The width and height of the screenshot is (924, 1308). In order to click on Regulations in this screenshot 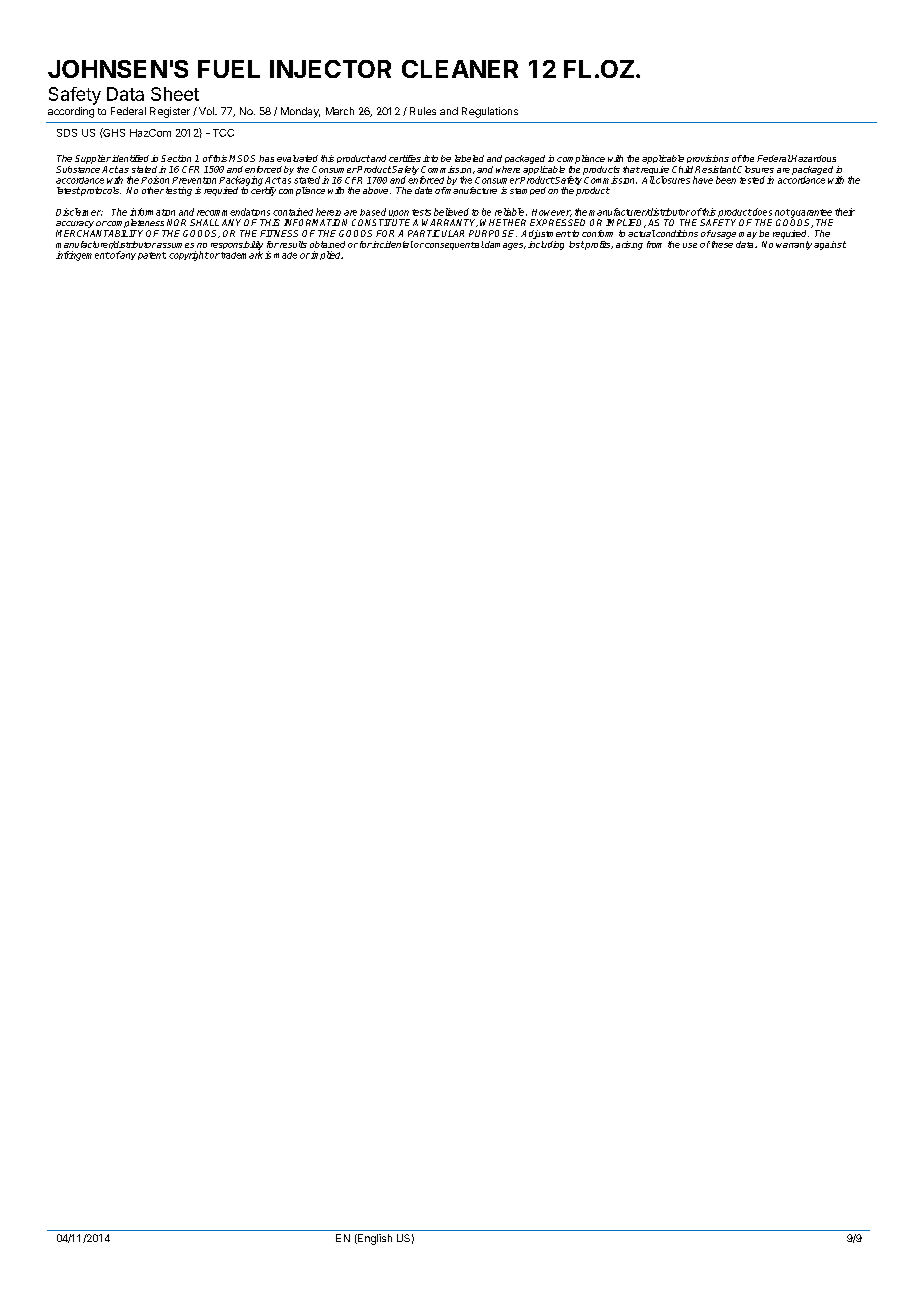, I will do `click(490, 112)`.
